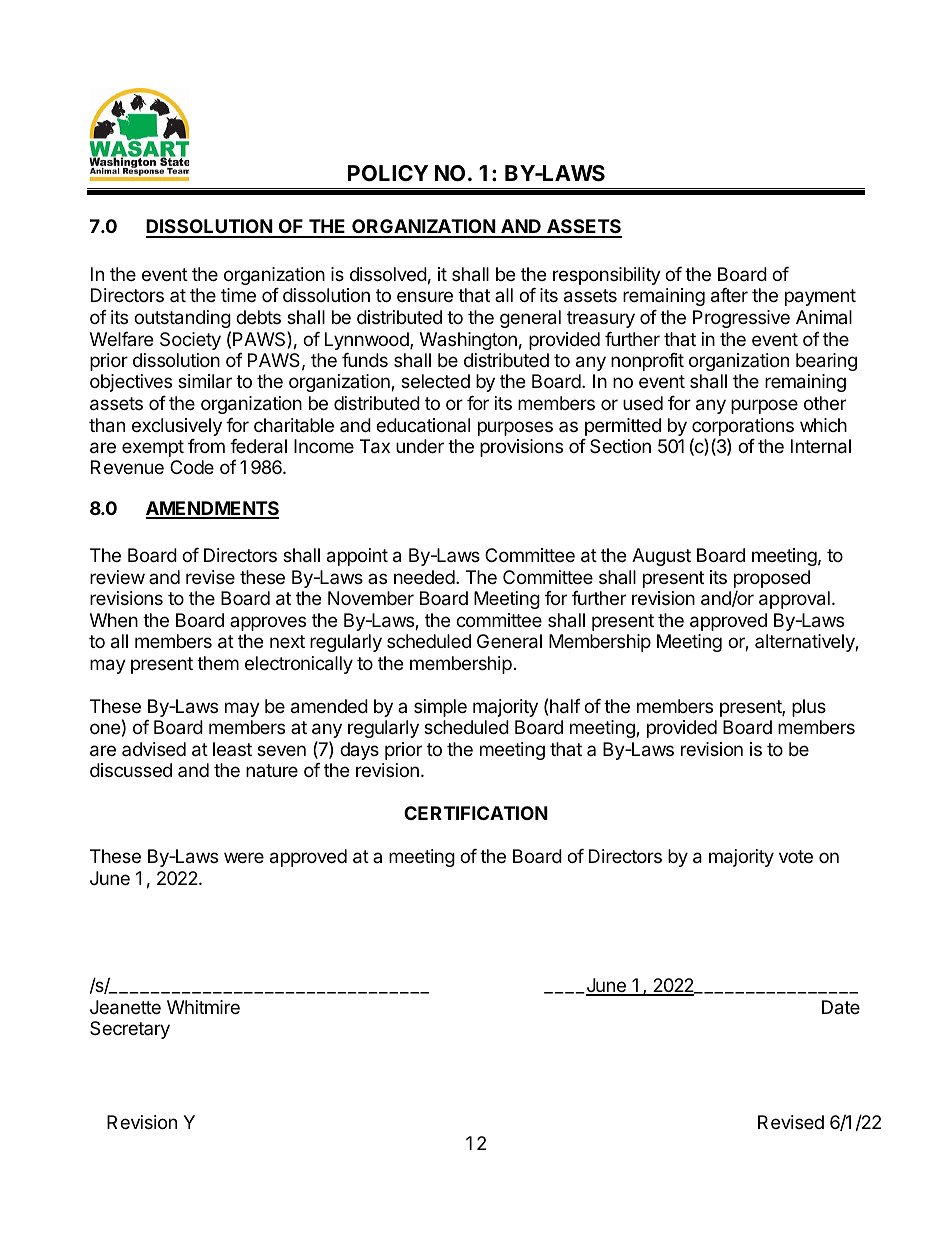 The width and height of the document is (952, 1233). Describe the element at coordinates (388, 173) in the document. I see `POLICY` at that location.
